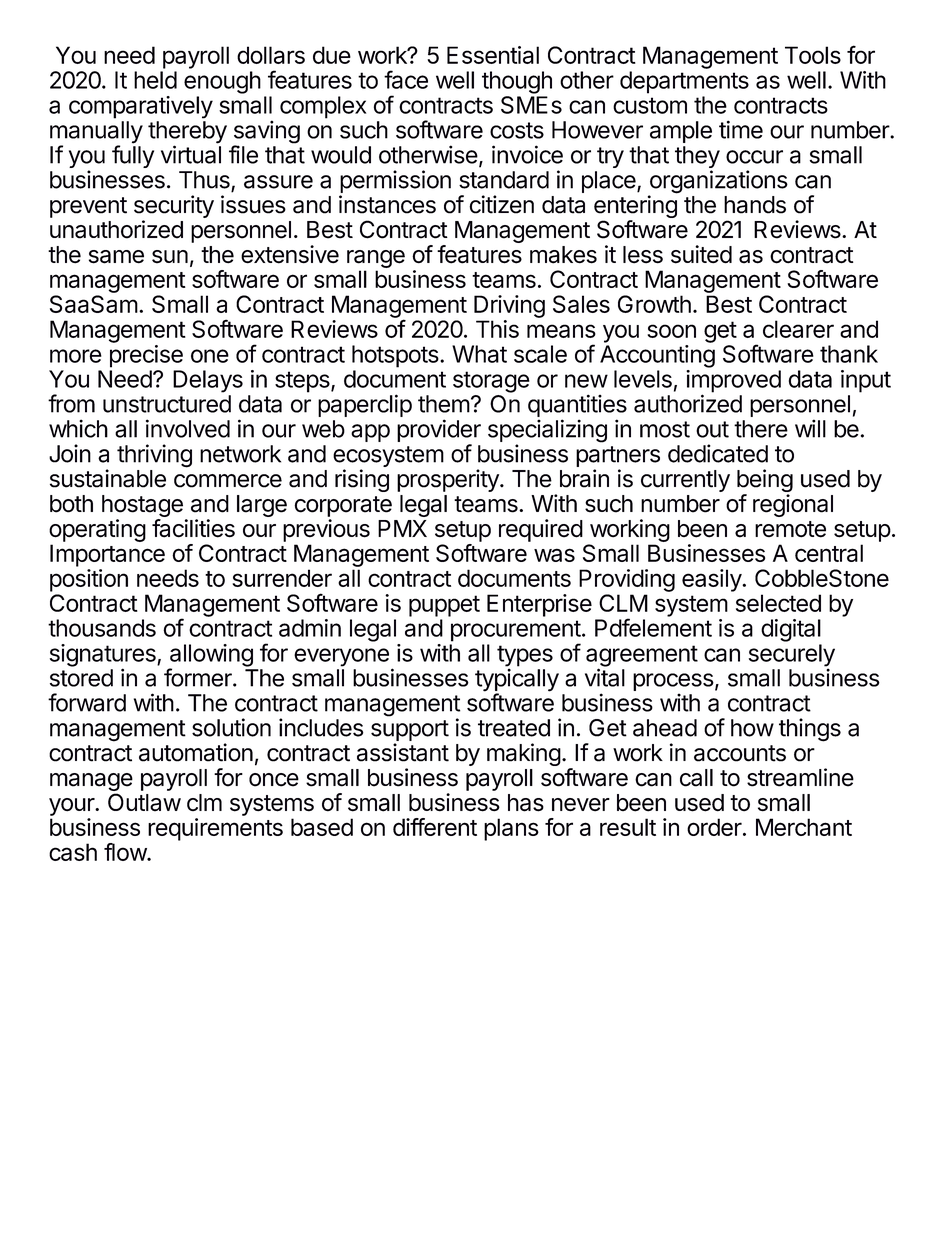 The image size is (952, 1233). Describe the element at coordinates (435, 827) in the screenshot. I see `different` at that location.
